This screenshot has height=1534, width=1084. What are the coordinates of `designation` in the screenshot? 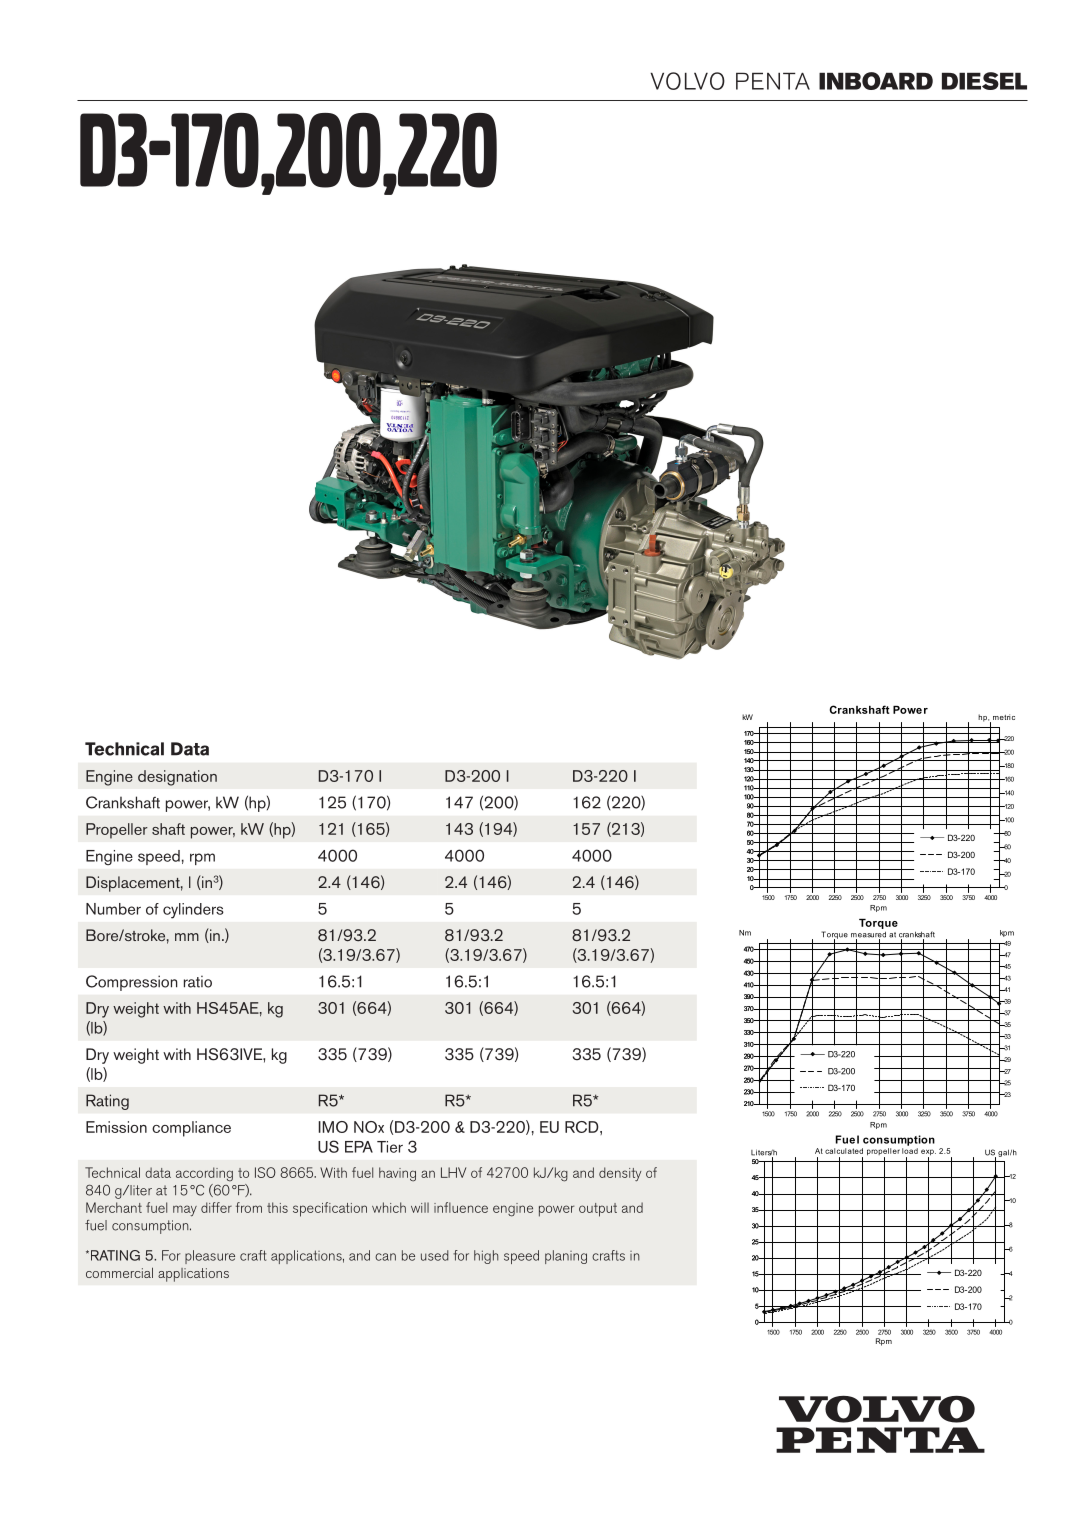 It's located at (177, 778).
